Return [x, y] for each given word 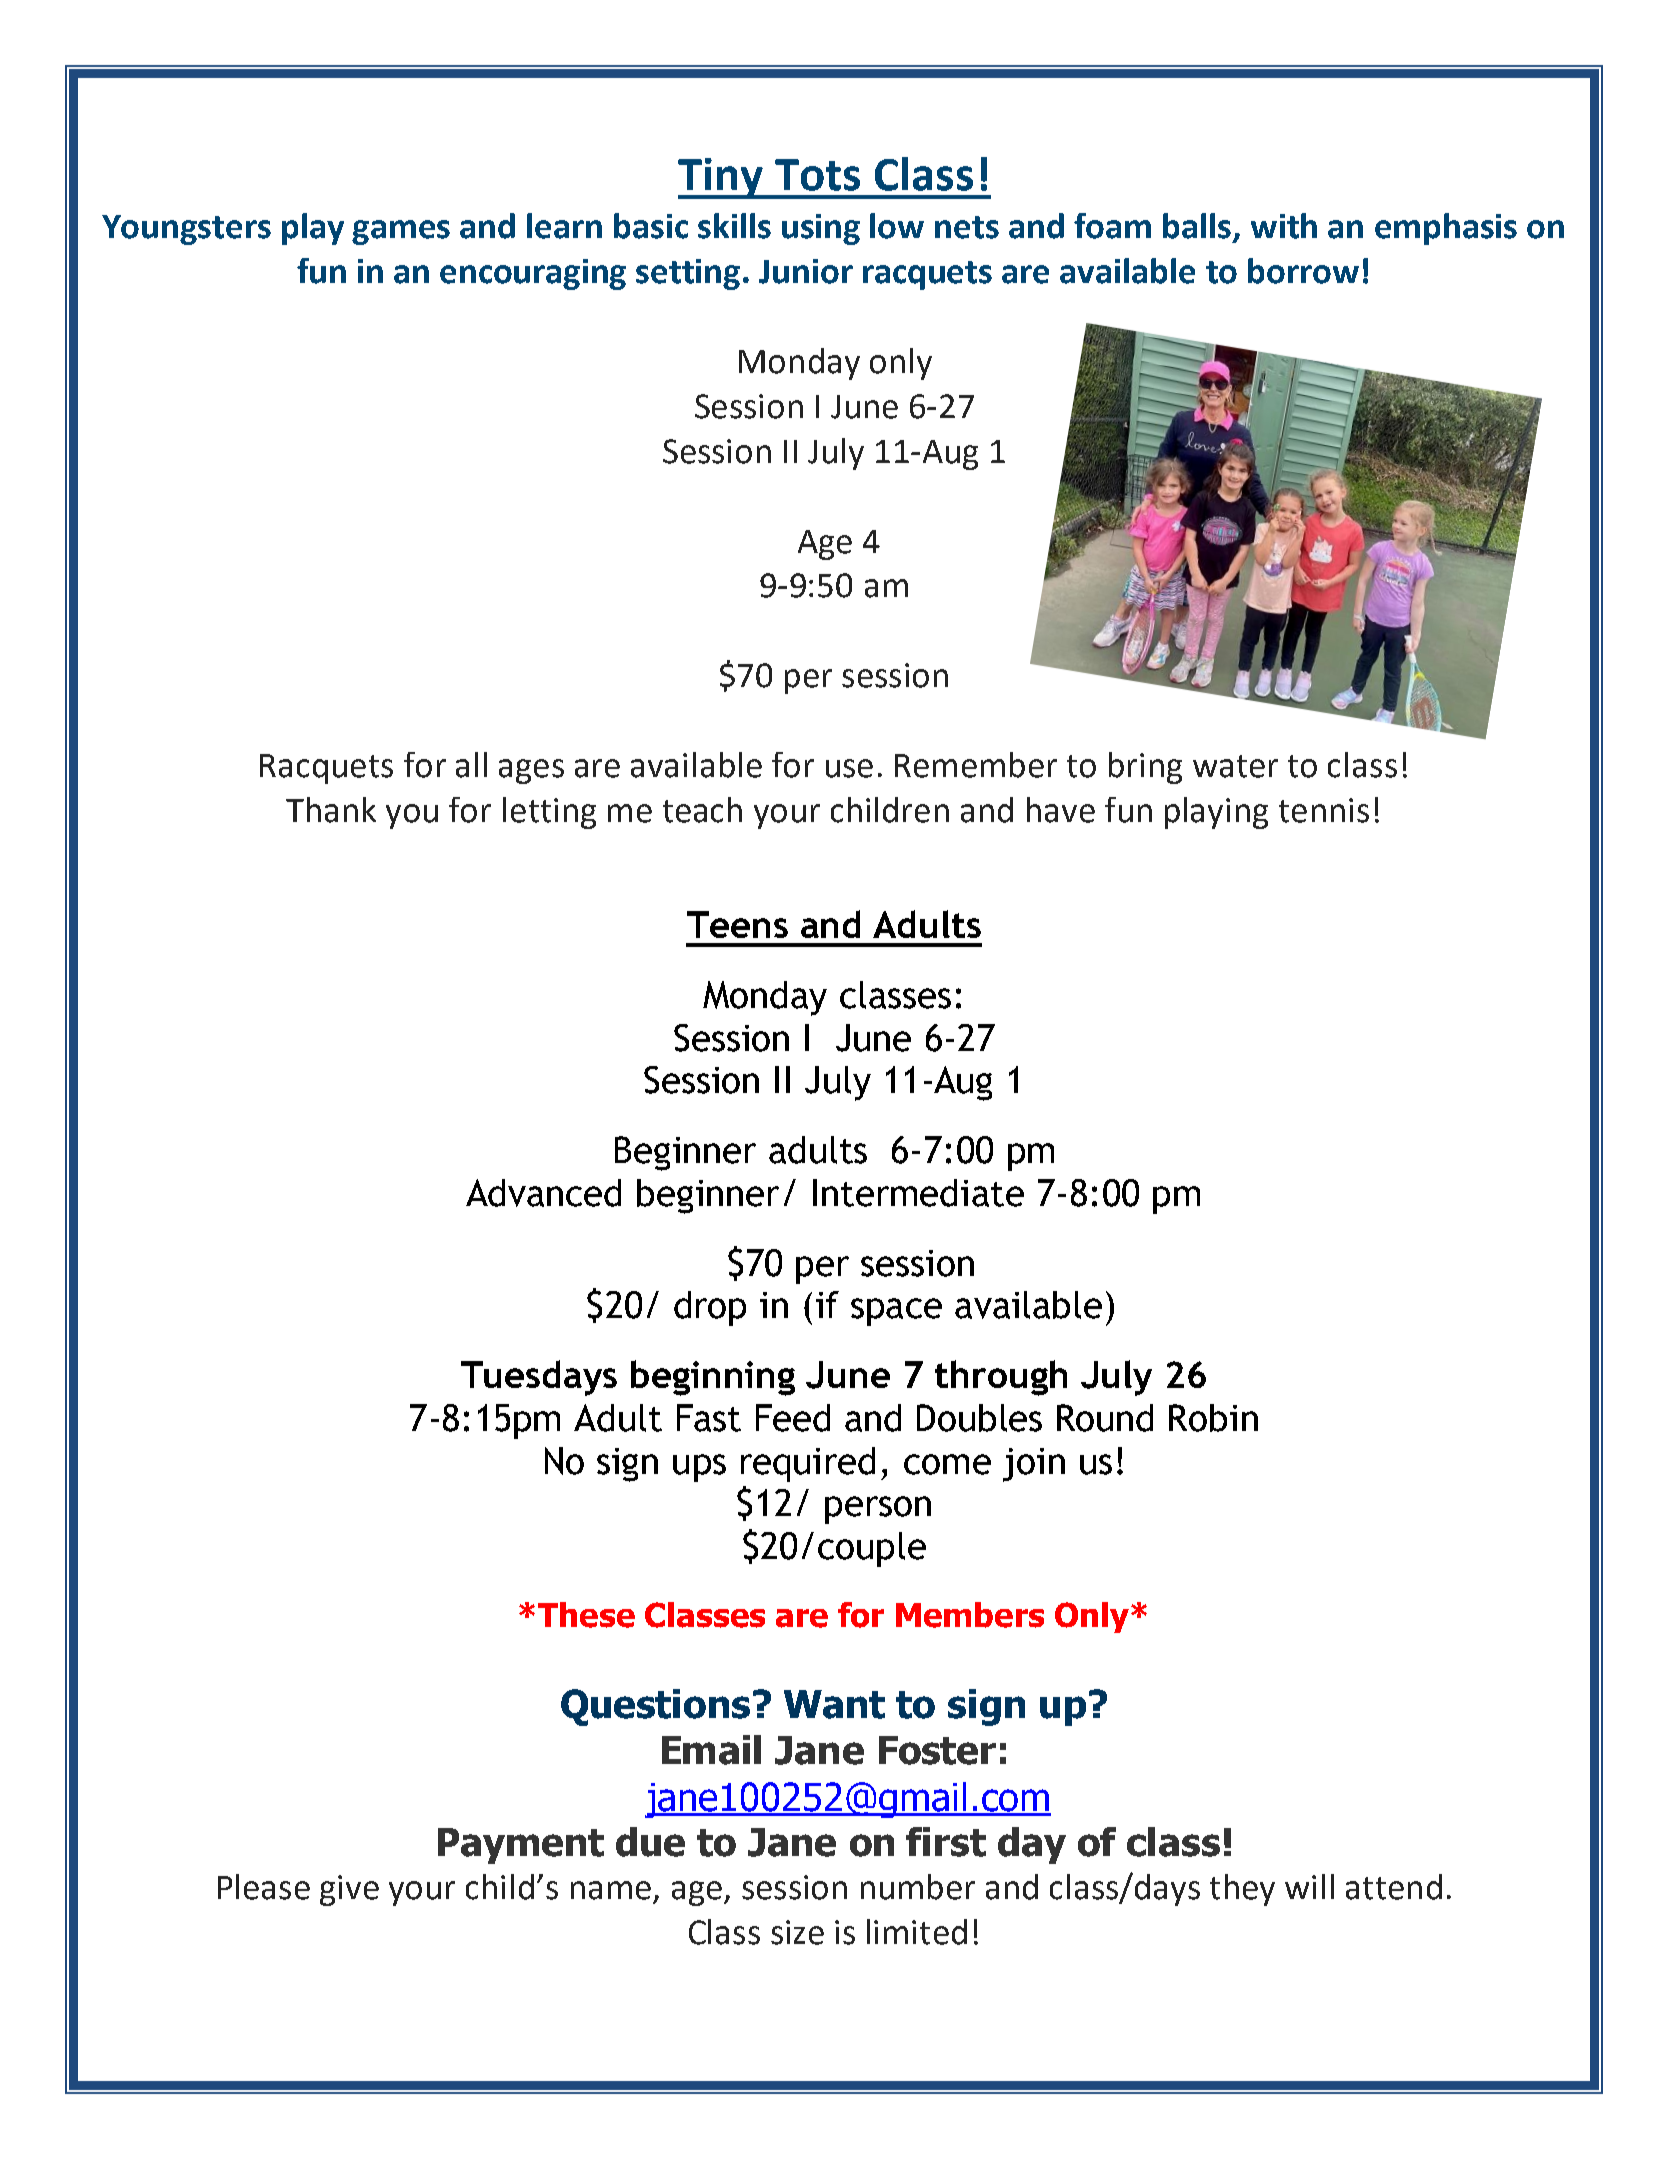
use [849, 768]
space [896, 1312]
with [1284, 226]
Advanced [543, 1193]
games [401, 232]
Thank [331, 810]
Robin [1213, 1418]
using [821, 229]
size [797, 1932]
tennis [1324, 810]
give [349, 1890]
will [1309, 1886]
